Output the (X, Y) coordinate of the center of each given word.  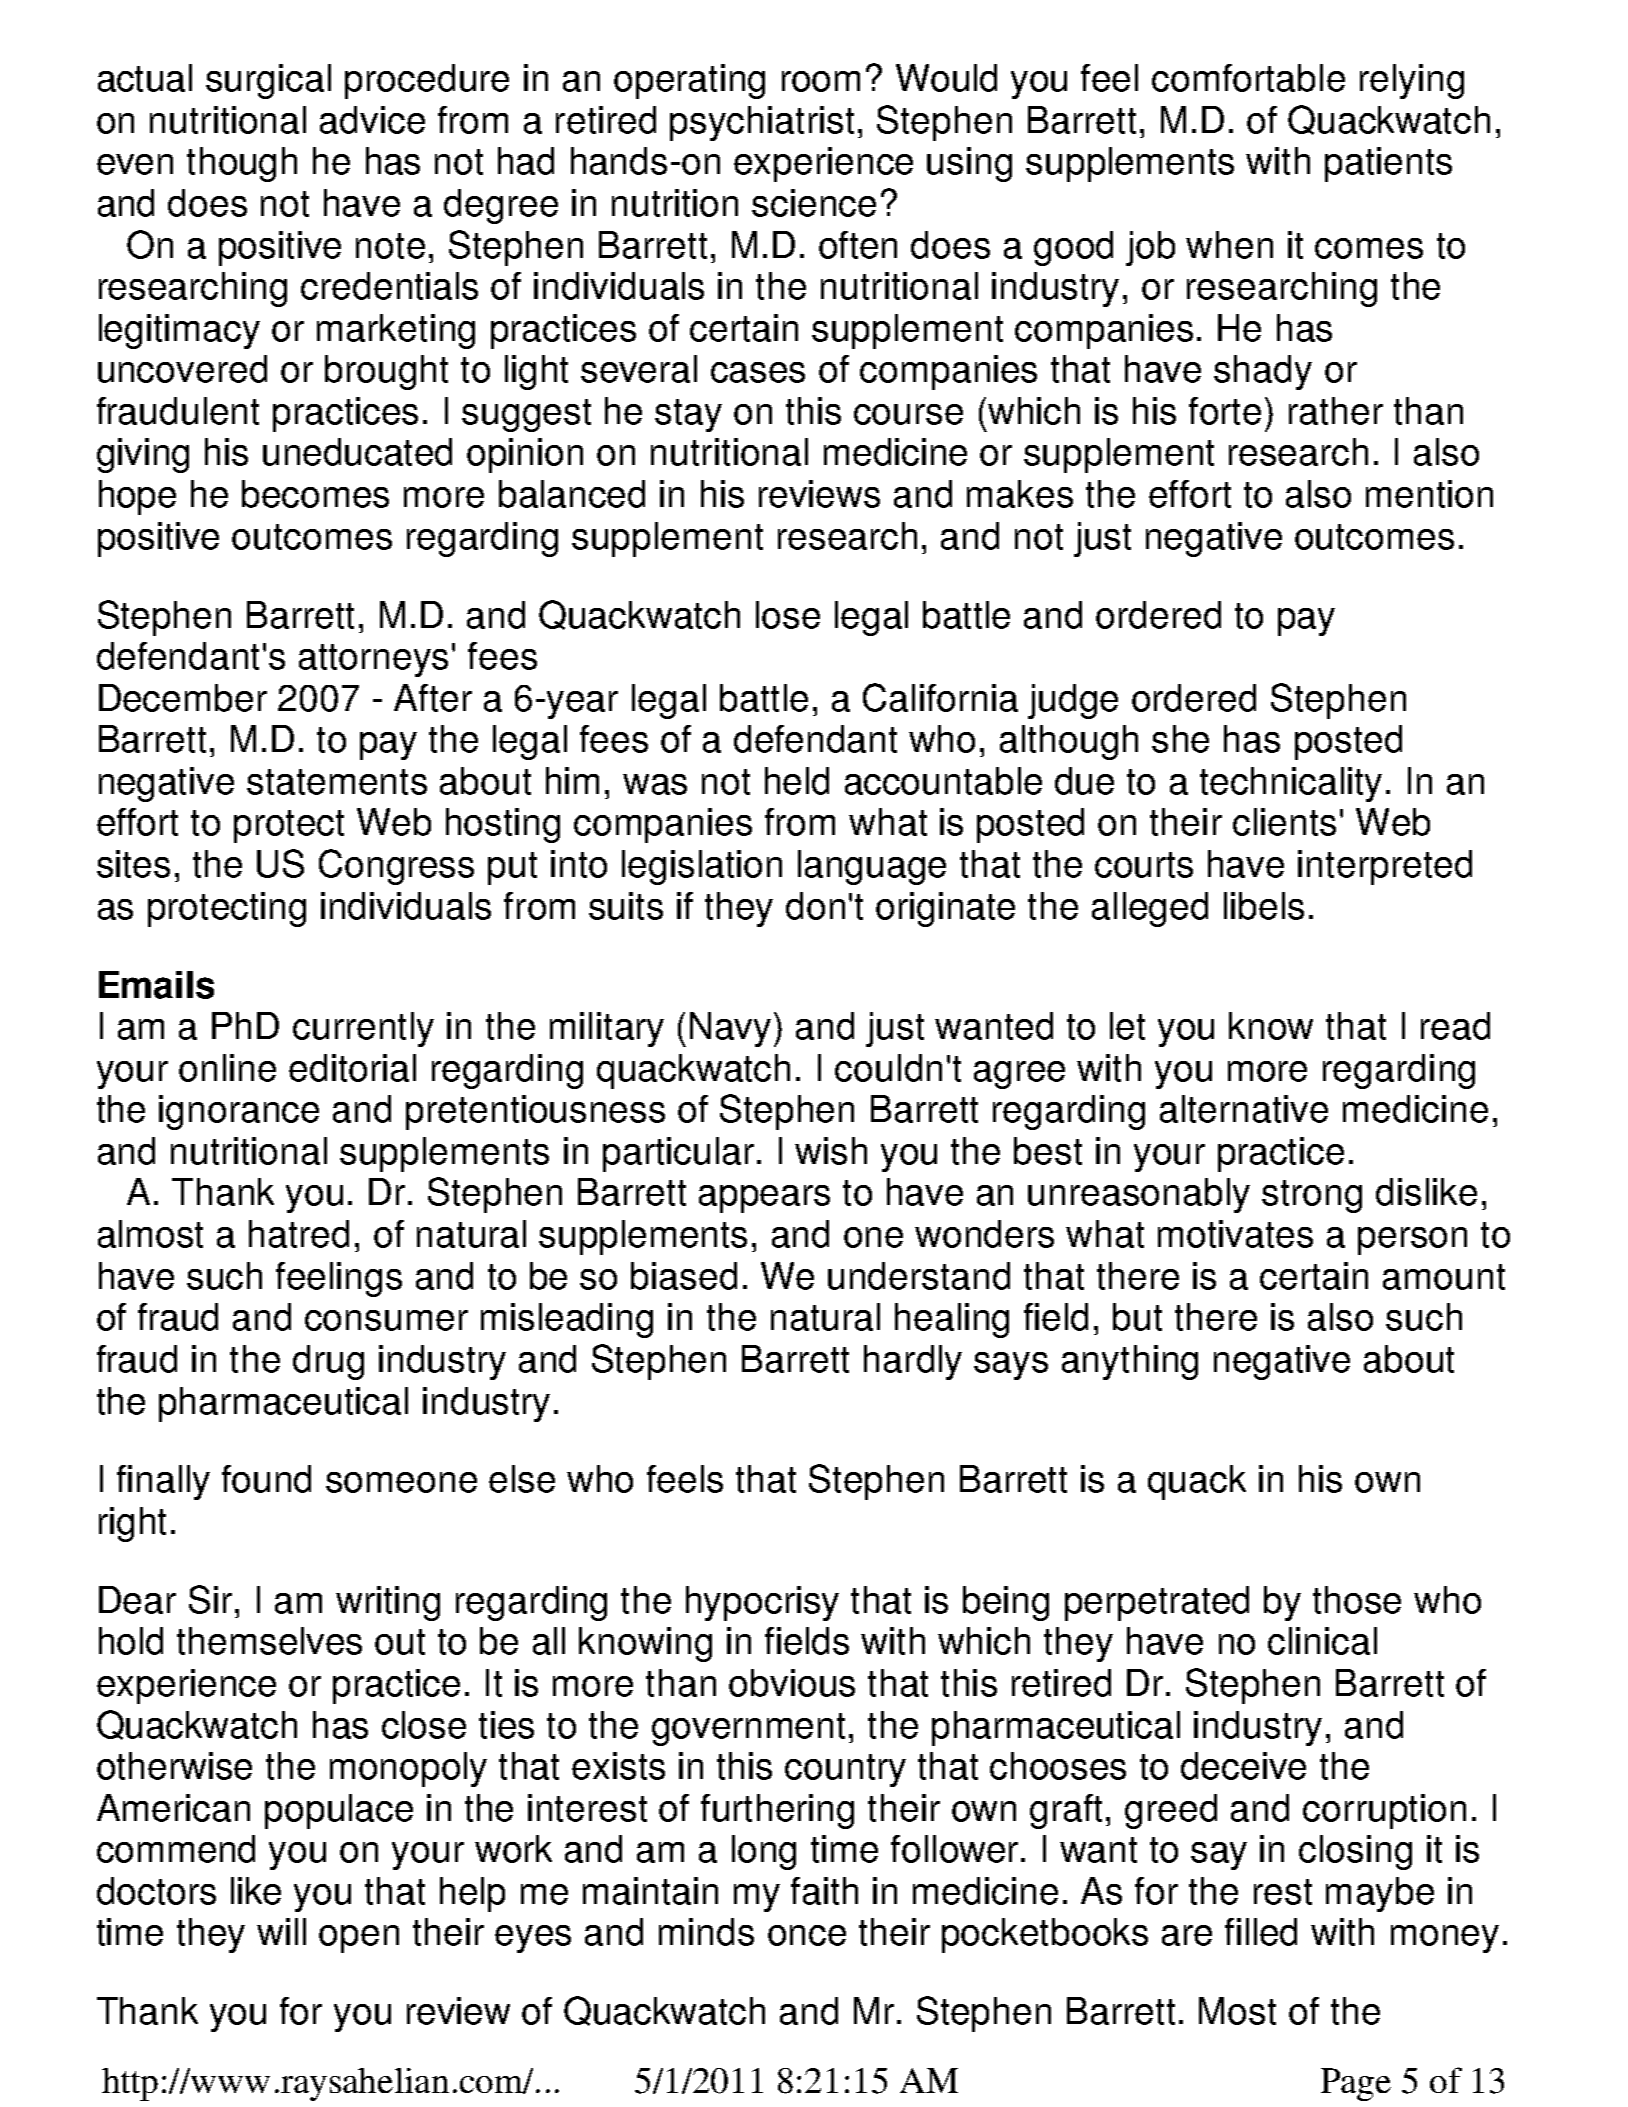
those (1357, 1600)
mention (1429, 494)
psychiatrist (762, 123)
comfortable (1248, 78)
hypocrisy (762, 1603)
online (227, 1068)
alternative (1244, 1109)
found (266, 1479)
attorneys (373, 660)
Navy (730, 1029)
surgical (268, 81)
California (940, 697)
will (281, 1931)
